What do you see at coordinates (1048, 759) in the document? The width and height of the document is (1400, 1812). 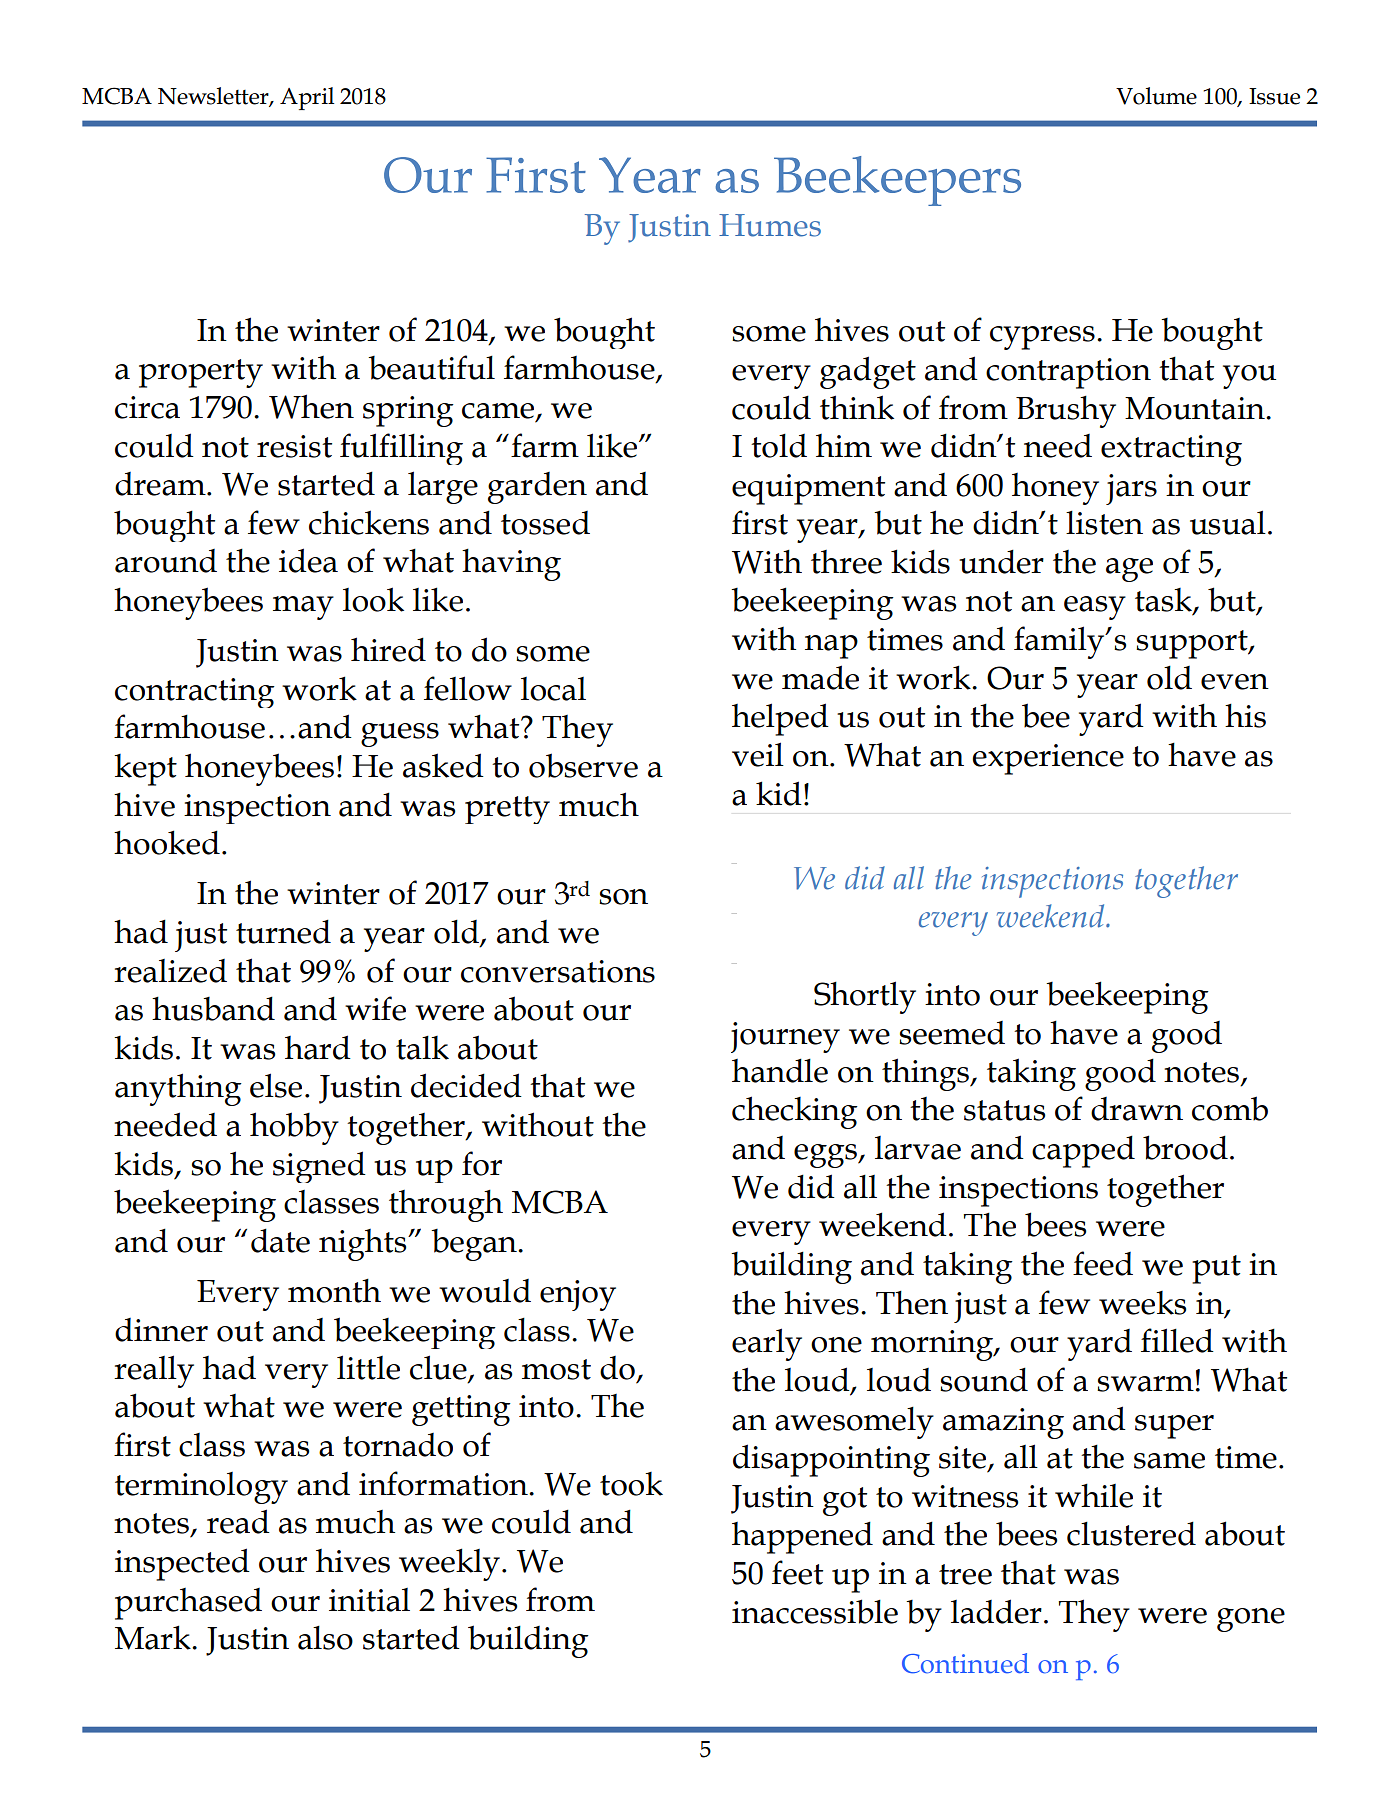 I see `experience` at bounding box center [1048, 759].
